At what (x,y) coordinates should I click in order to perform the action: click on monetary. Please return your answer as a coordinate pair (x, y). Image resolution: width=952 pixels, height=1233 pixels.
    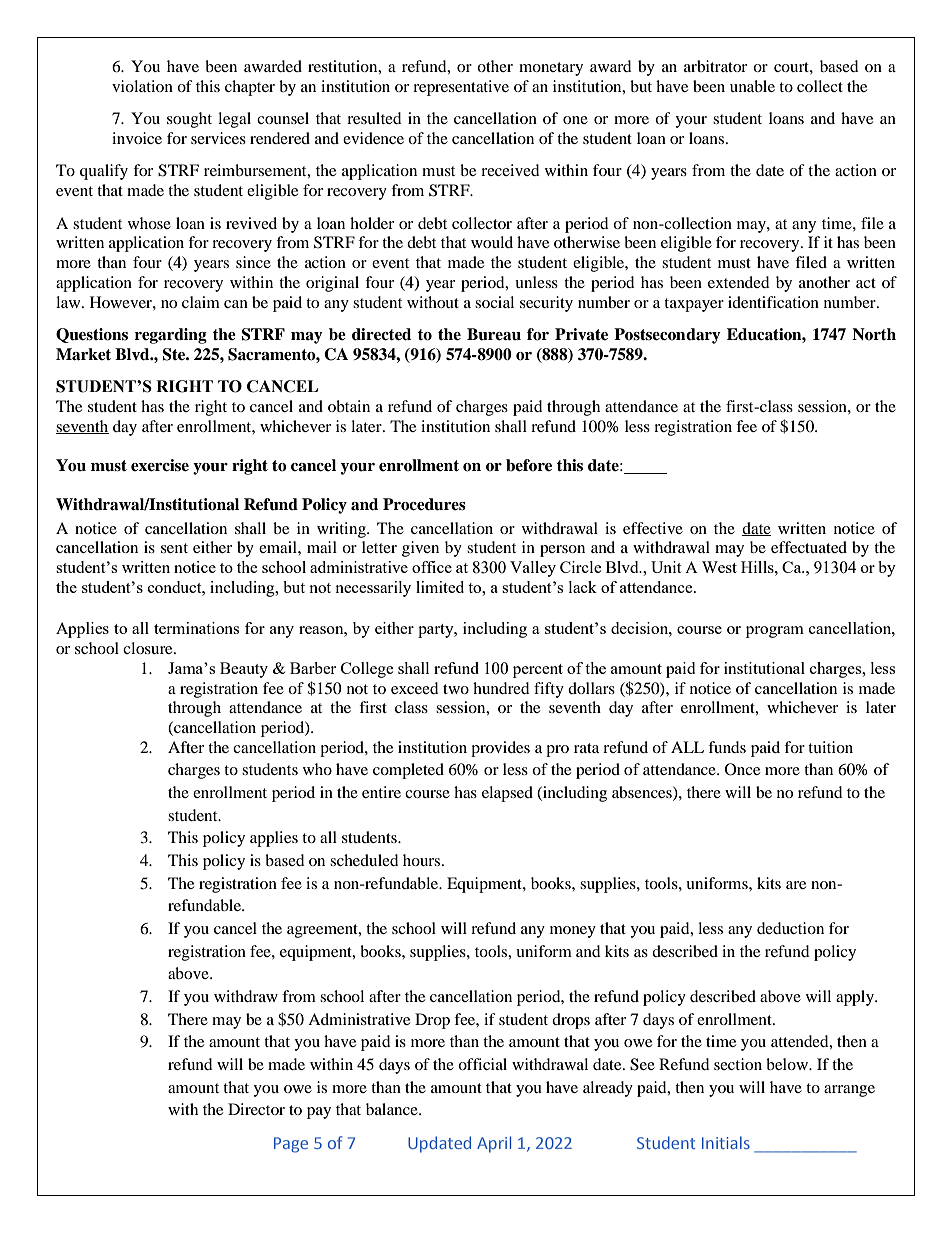
    Looking at the image, I should click on (551, 69).
